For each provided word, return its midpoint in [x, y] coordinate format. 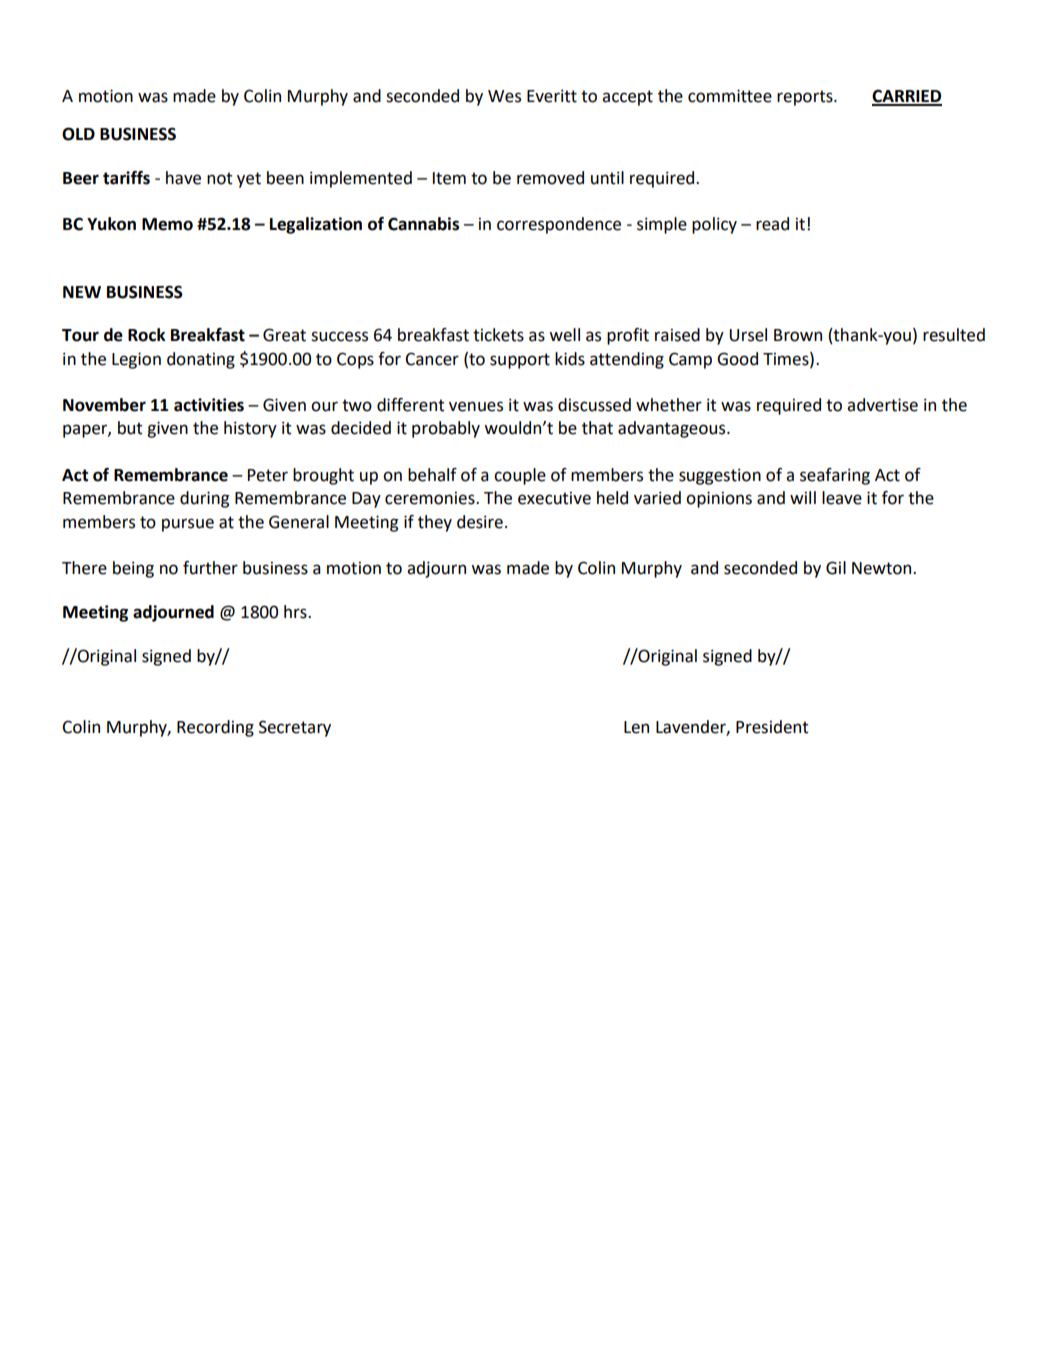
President [772, 727]
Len [636, 727]
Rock [147, 335]
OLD [78, 134]
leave [842, 498]
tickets [498, 335]
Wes [504, 96]
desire [480, 522]
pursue [188, 525]
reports [806, 98]
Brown [798, 335]
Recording [215, 728]
